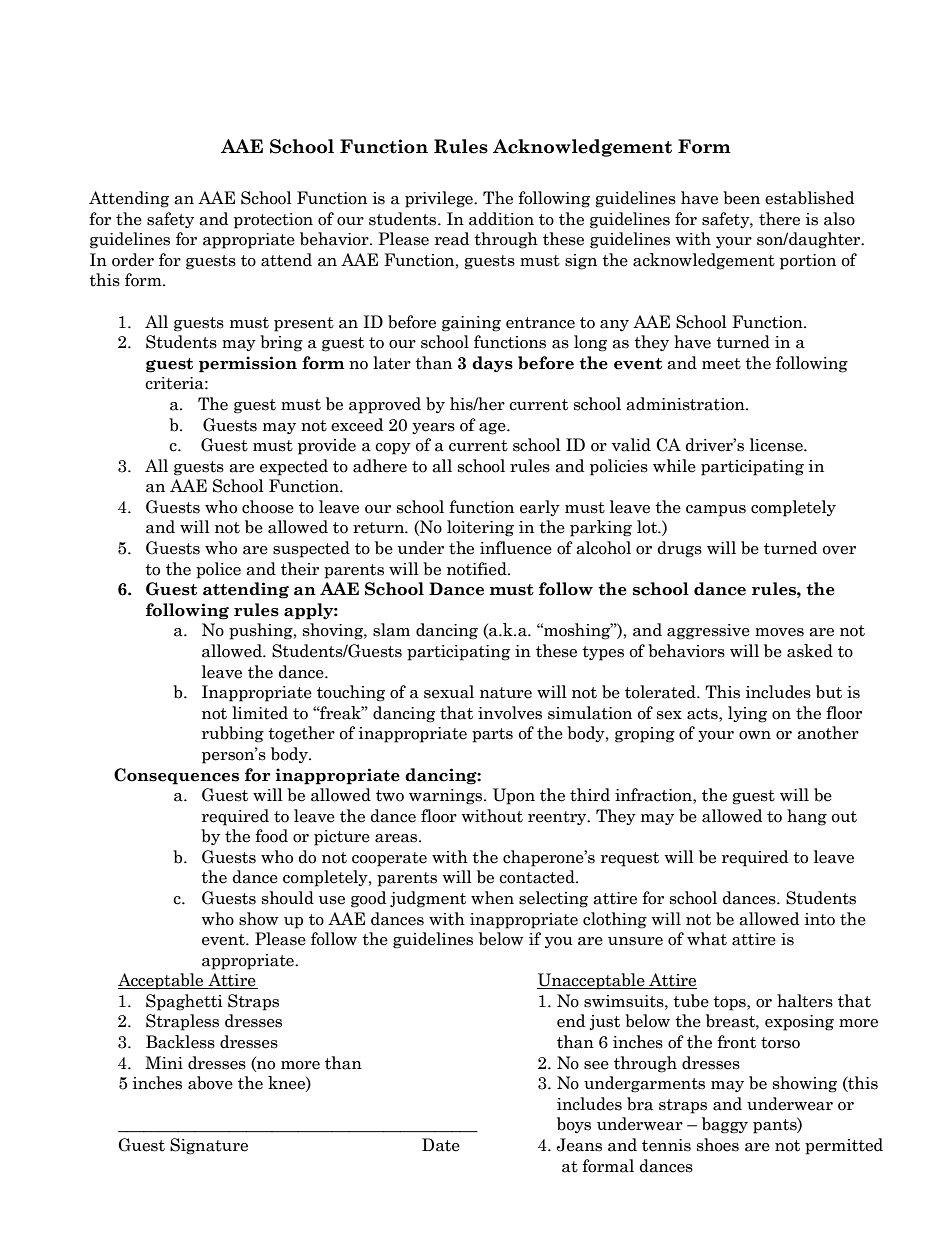 This document has height=1233, width=952. I want to click on age, so click(493, 429).
